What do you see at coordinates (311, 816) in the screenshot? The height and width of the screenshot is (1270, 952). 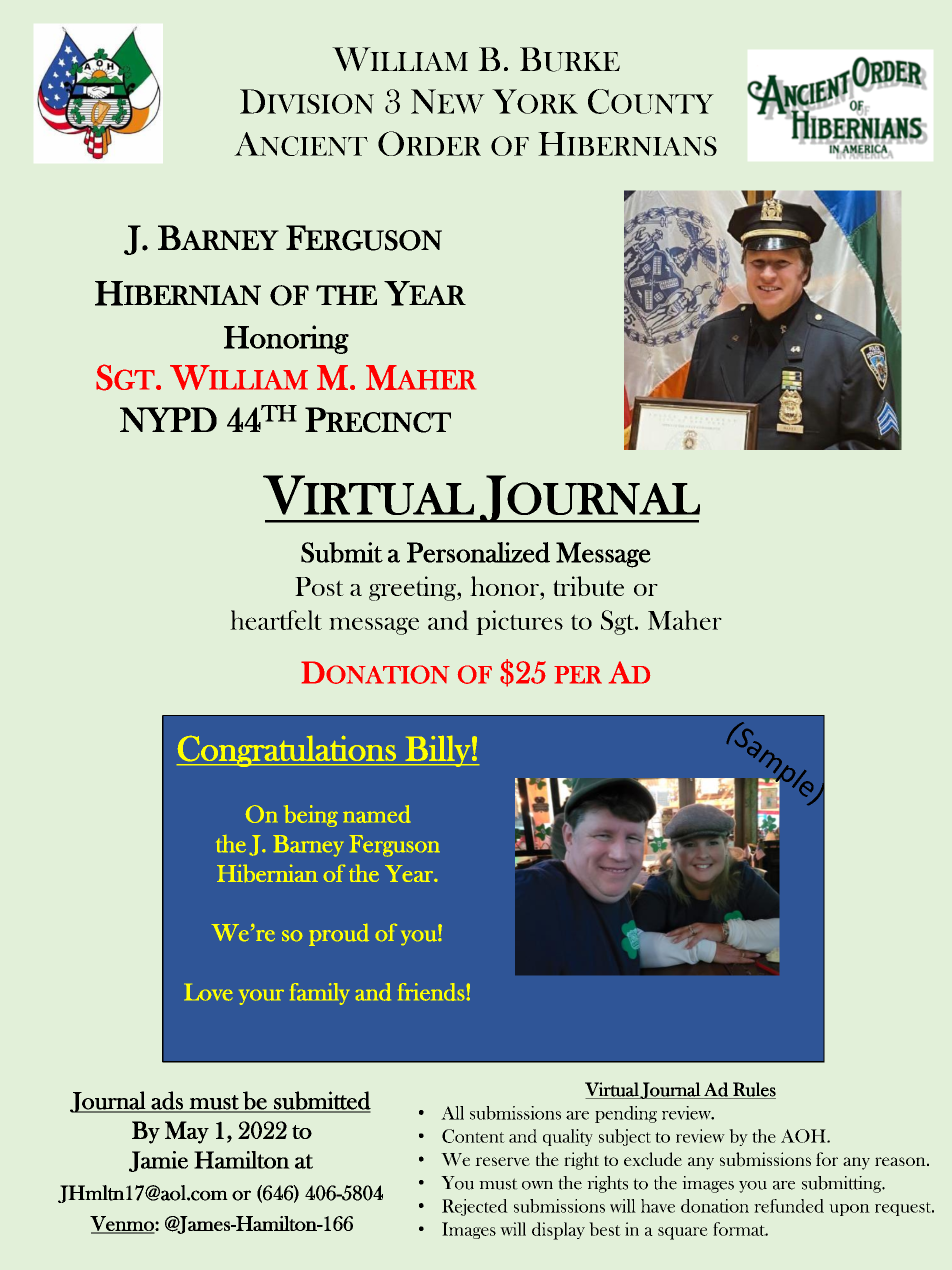 I see `being` at bounding box center [311, 816].
